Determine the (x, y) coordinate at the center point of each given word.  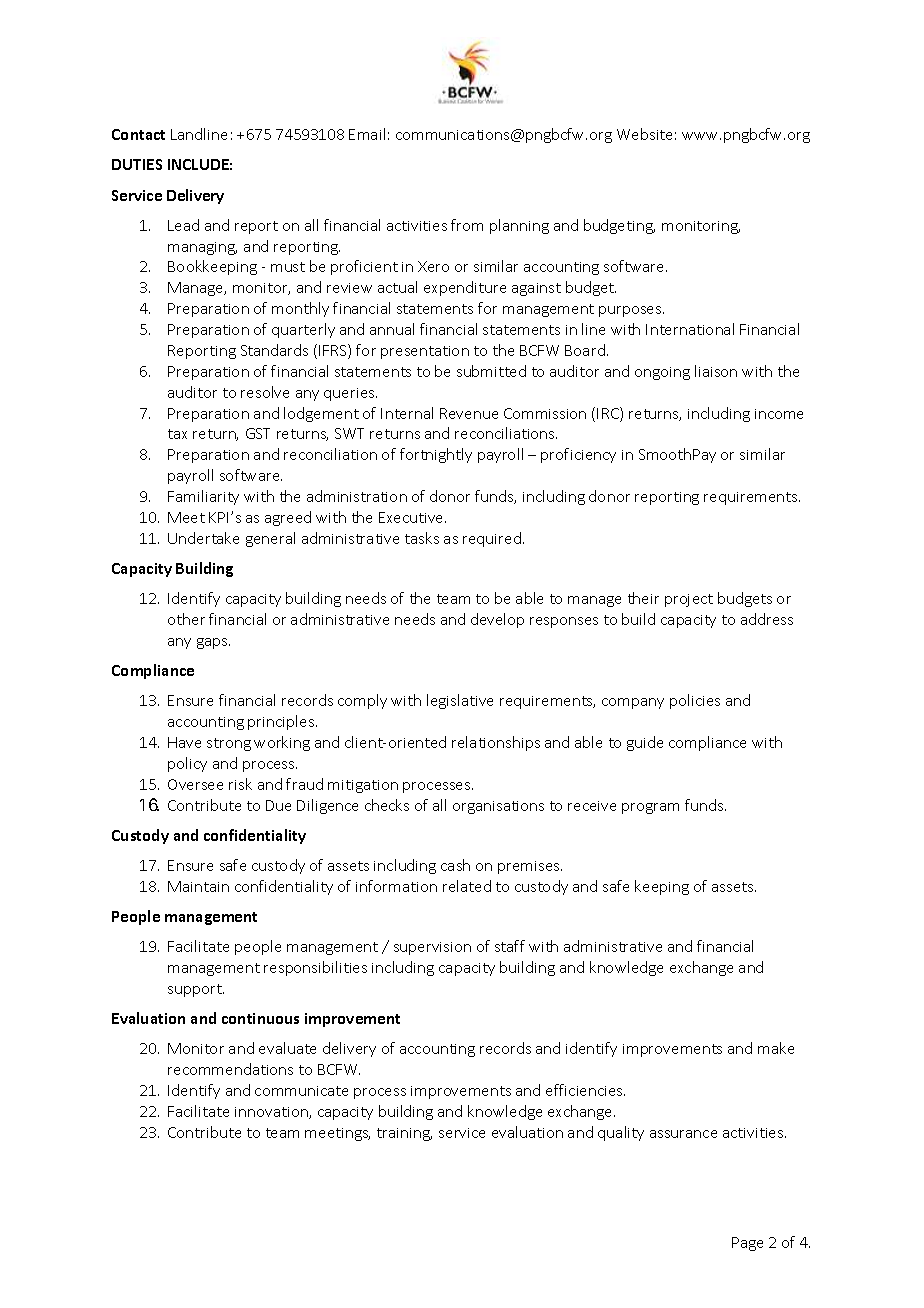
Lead (183, 225)
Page (747, 1244)
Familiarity (203, 497)
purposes (631, 311)
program (650, 808)
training (404, 1134)
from (467, 225)
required (492, 539)
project (689, 600)
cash (455, 865)
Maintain (198, 886)
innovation (272, 1113)
